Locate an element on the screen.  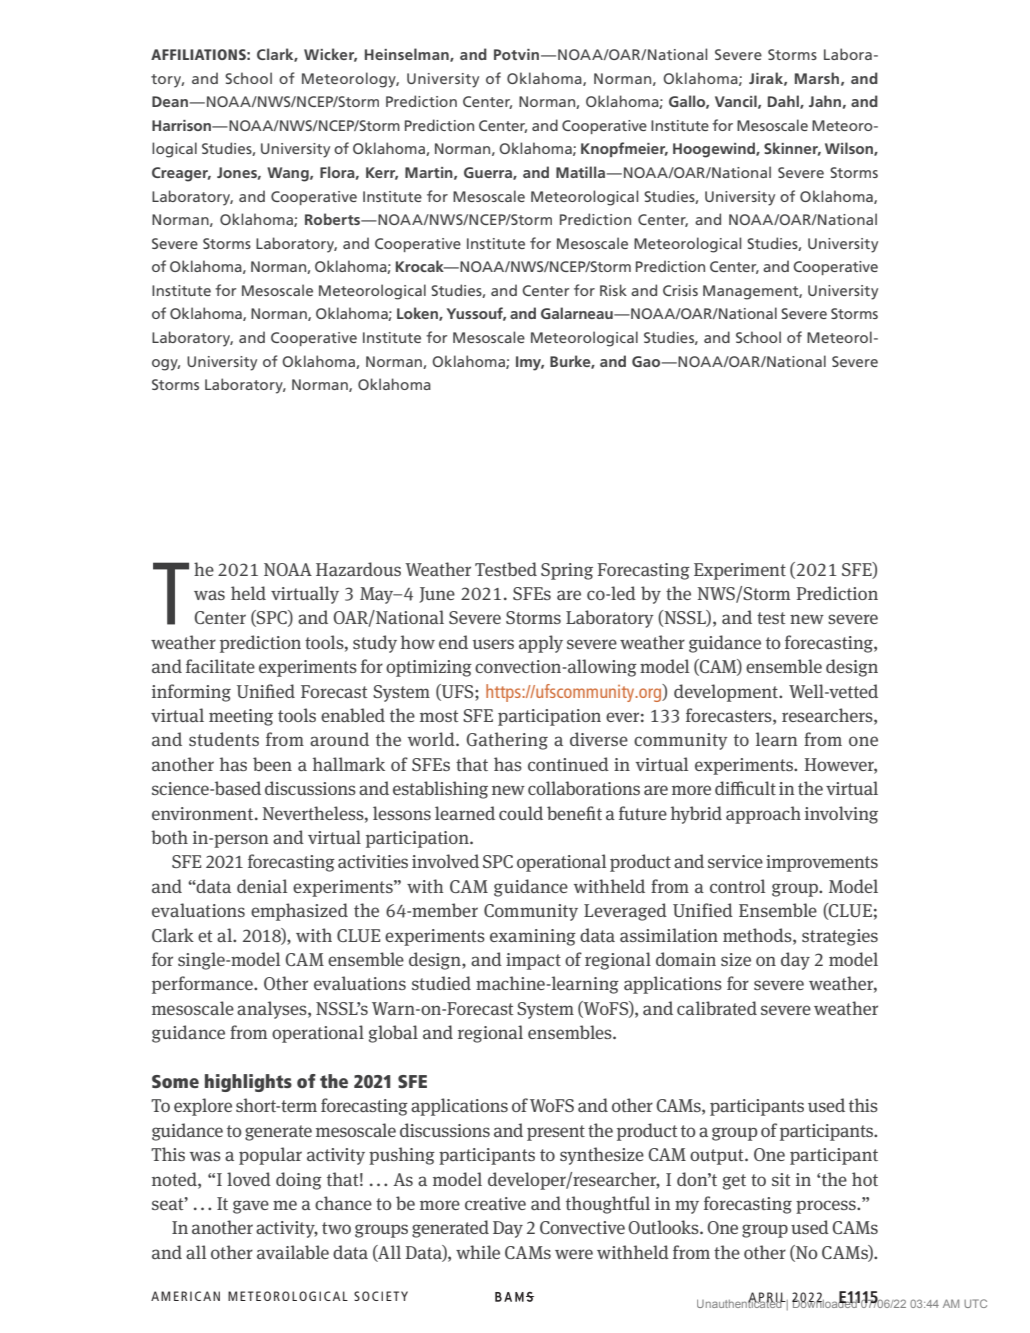
Hazardous is located at coordinates (358, 569).
